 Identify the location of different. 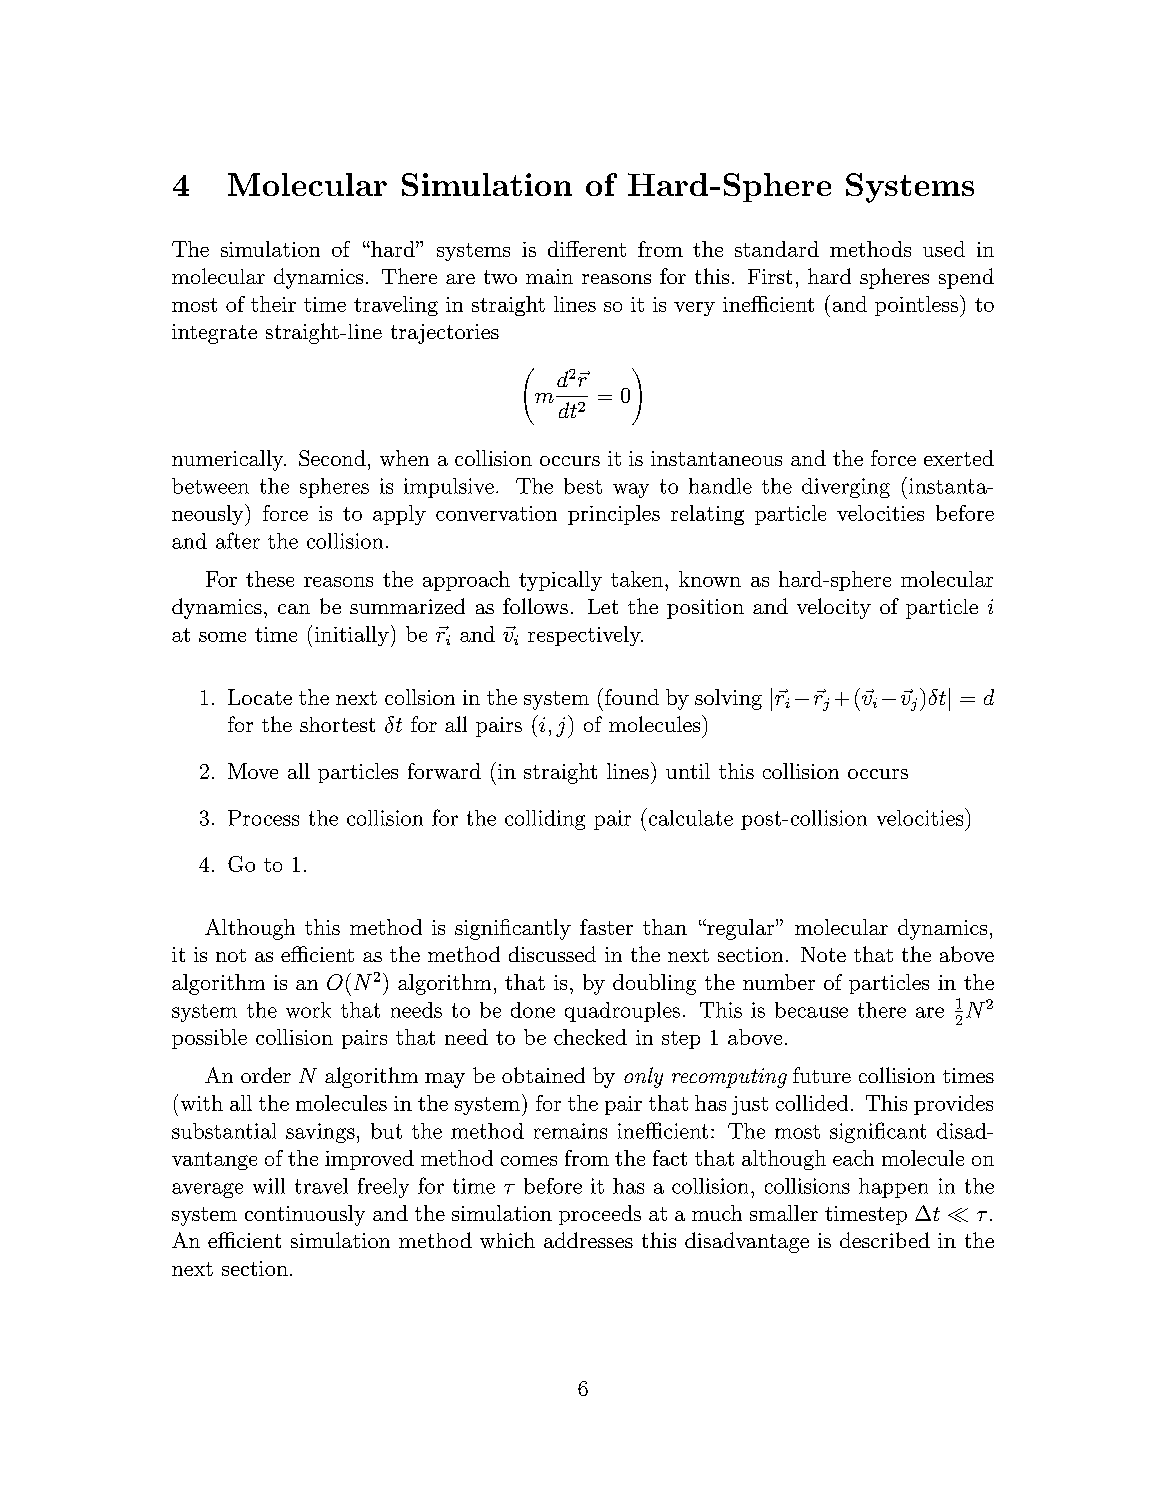
(587, 249).
